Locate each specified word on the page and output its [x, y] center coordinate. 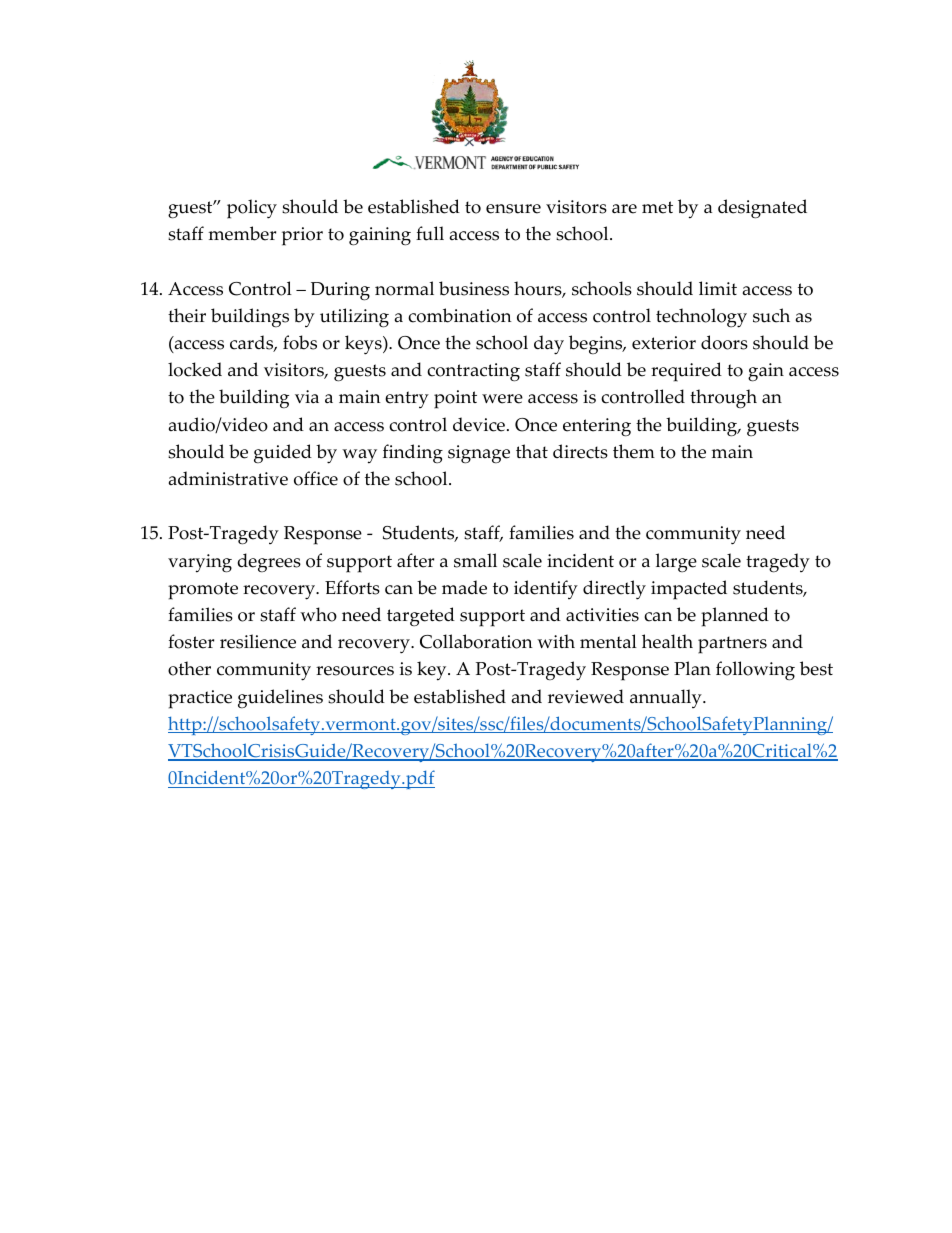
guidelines [280, 699]
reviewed [586, 696]
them [634, 451]
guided [283, 454]
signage [479, 454]
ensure [513, 209]
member [242, 233]
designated [762, 209]
